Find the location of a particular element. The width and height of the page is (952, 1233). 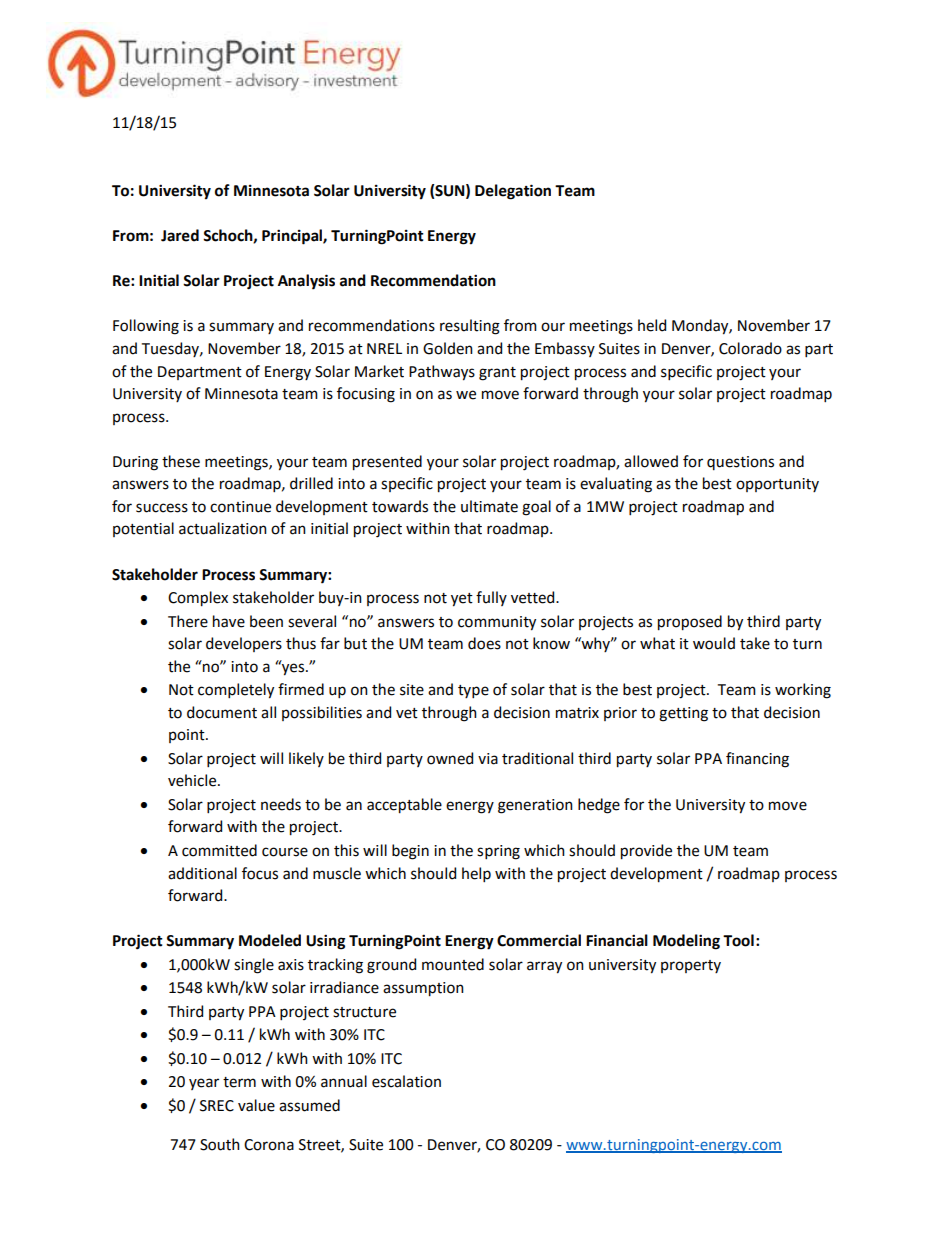

help is located at coordinates (476, 874).
